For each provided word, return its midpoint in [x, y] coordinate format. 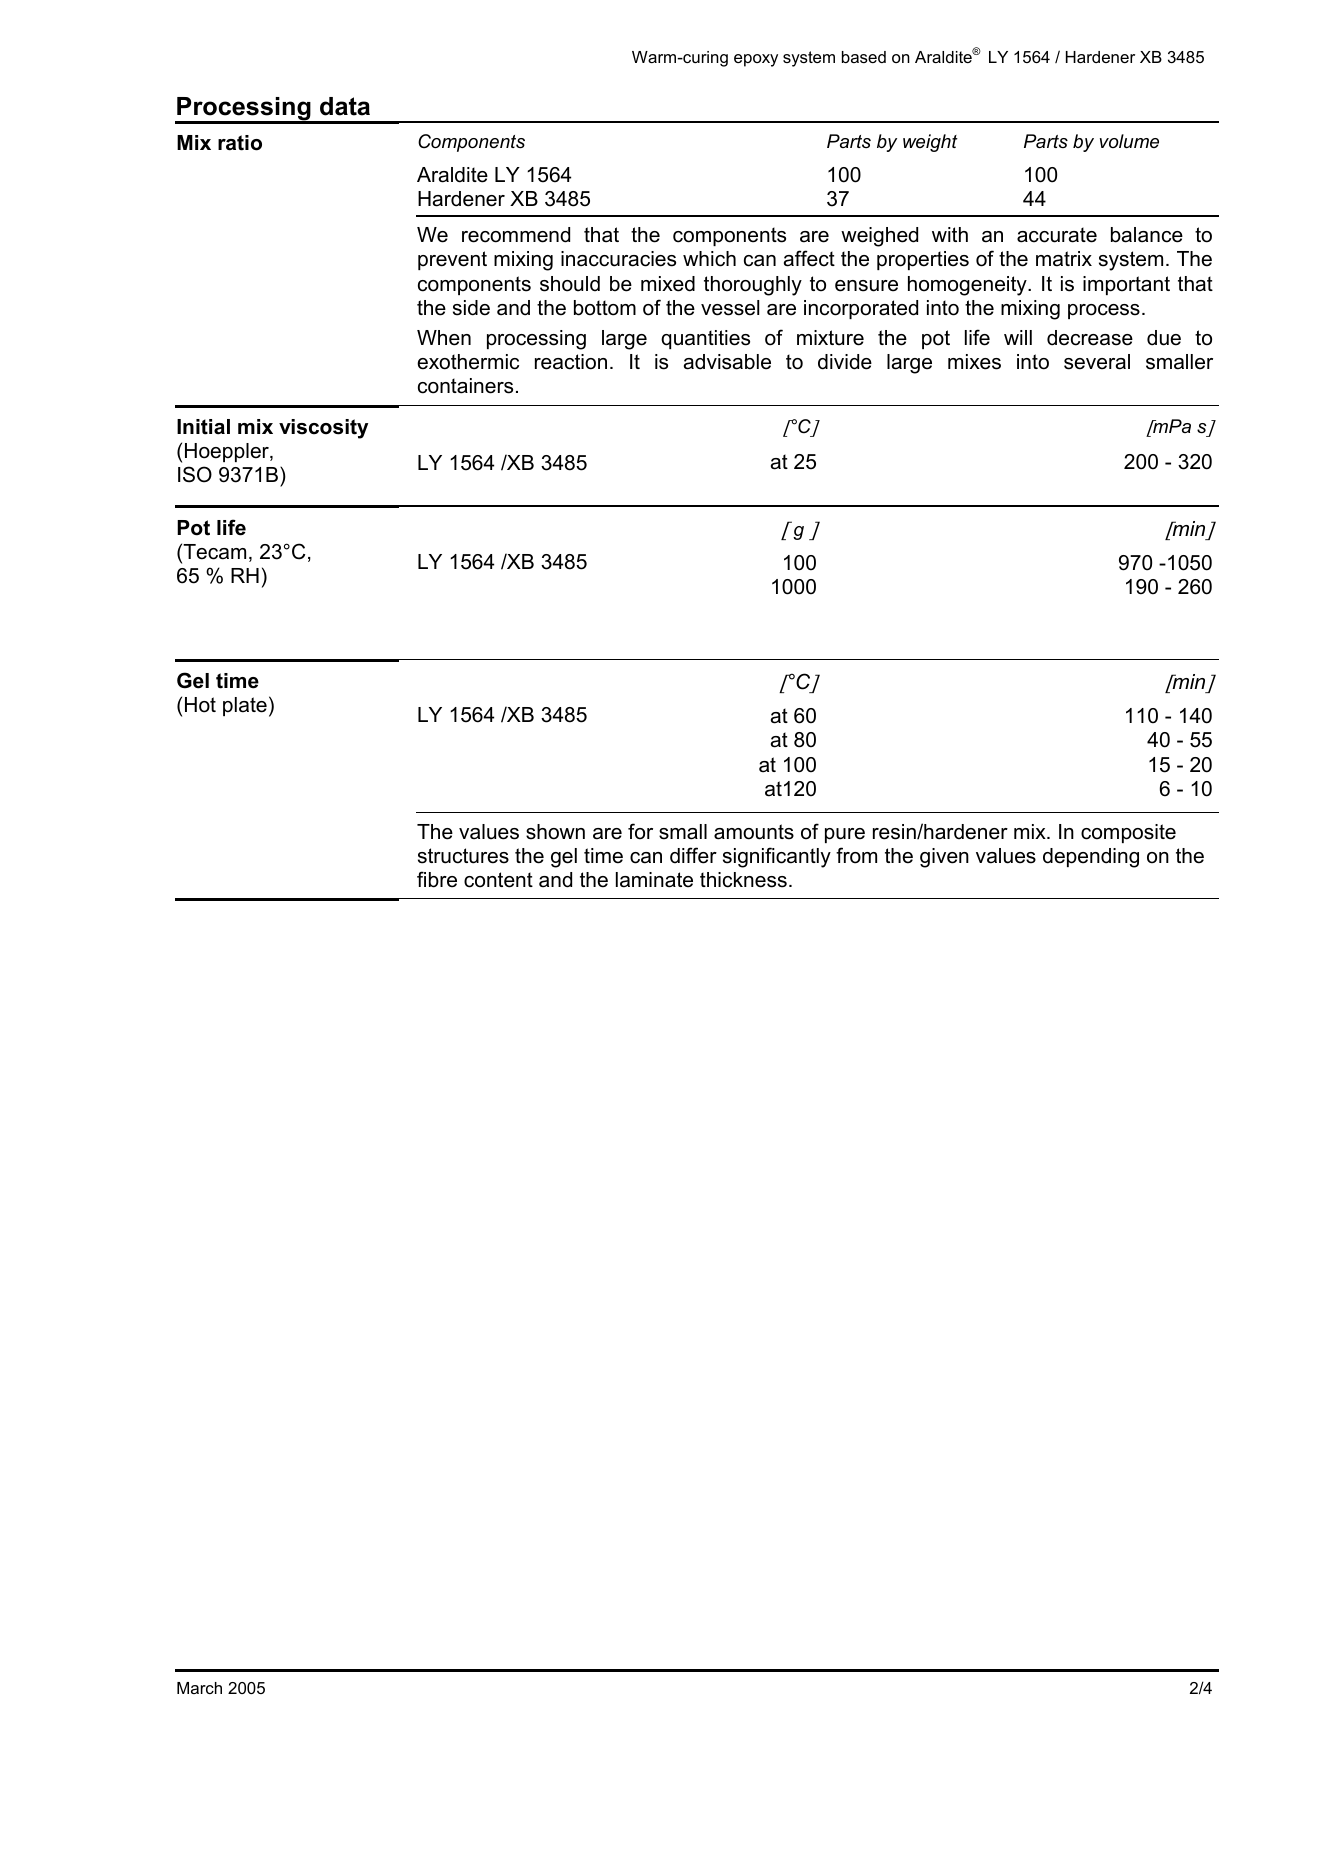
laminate [654, 880]
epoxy [756, 60]
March [199, 1688]
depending [1091, 858]
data [345, 106]
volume [1129, 141]
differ [693, 855]
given [944, 858]
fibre [437, 879]
